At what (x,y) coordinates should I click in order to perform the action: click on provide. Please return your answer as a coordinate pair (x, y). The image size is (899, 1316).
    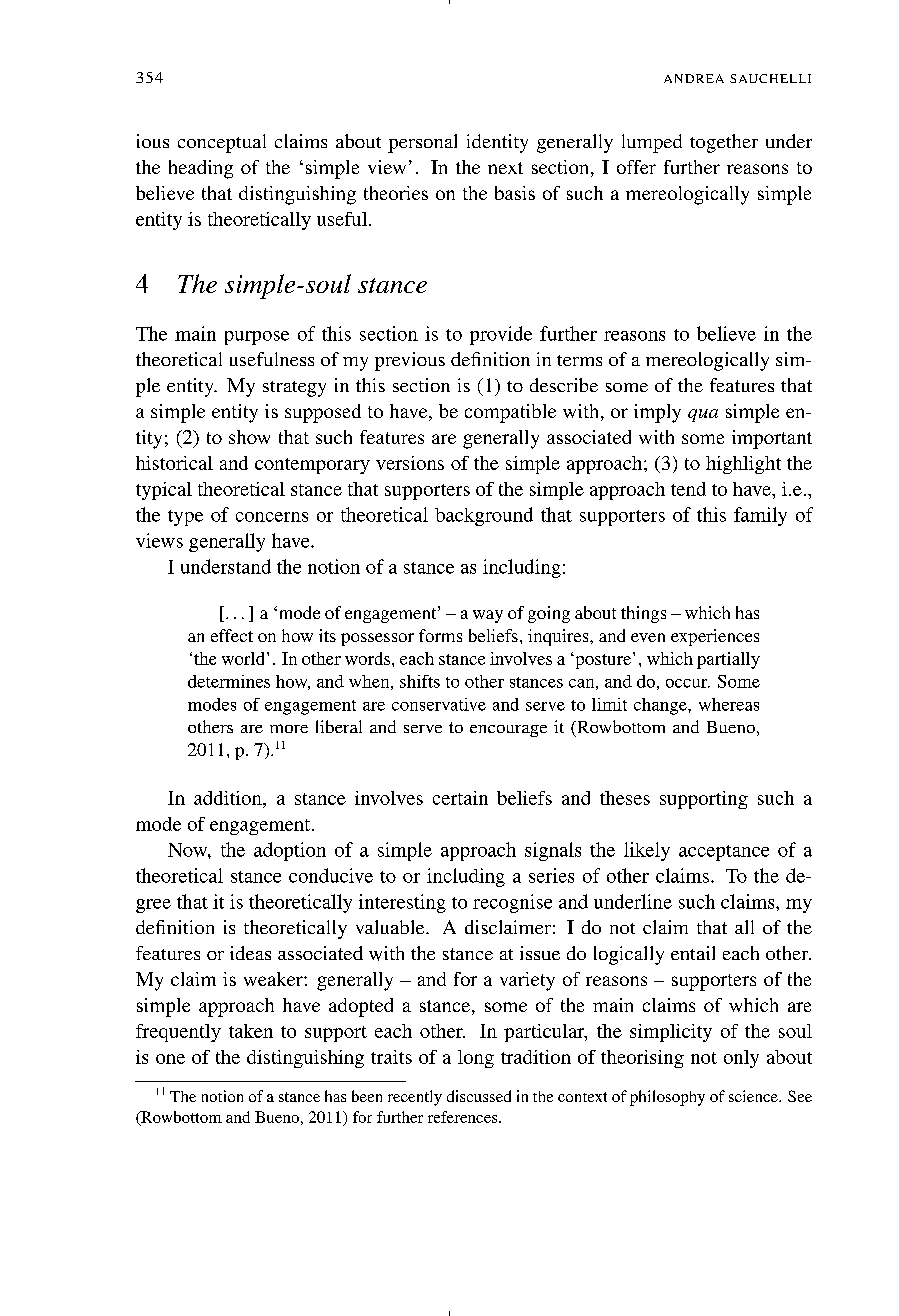
    Looking at the image, I should click on (501, 335).
